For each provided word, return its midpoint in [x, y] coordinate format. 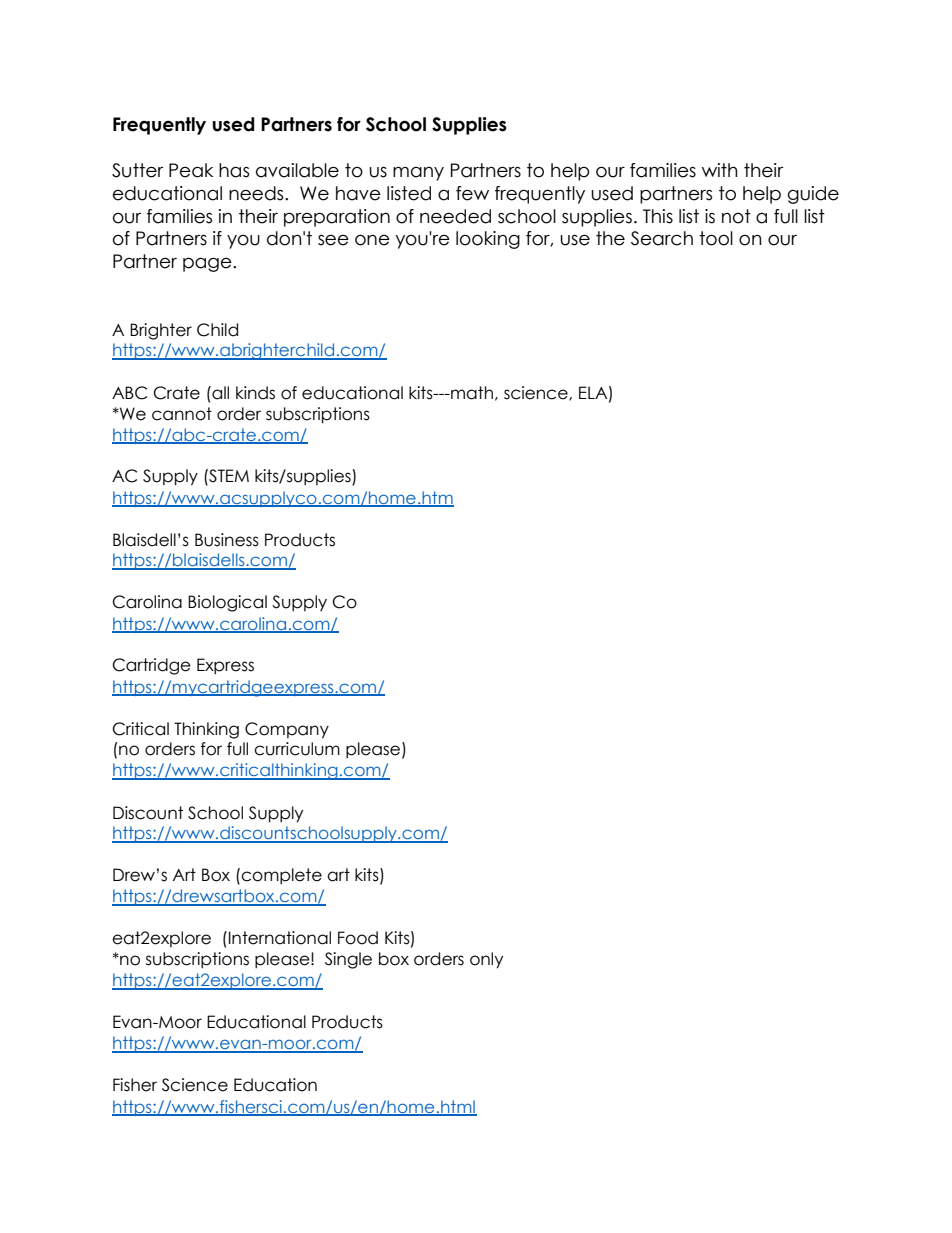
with [720, 170]
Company [287, 730]
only [486, 960]
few [472, 193]
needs [257, 193]
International [280, 938]
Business [227, 540]
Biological [227, 603]
